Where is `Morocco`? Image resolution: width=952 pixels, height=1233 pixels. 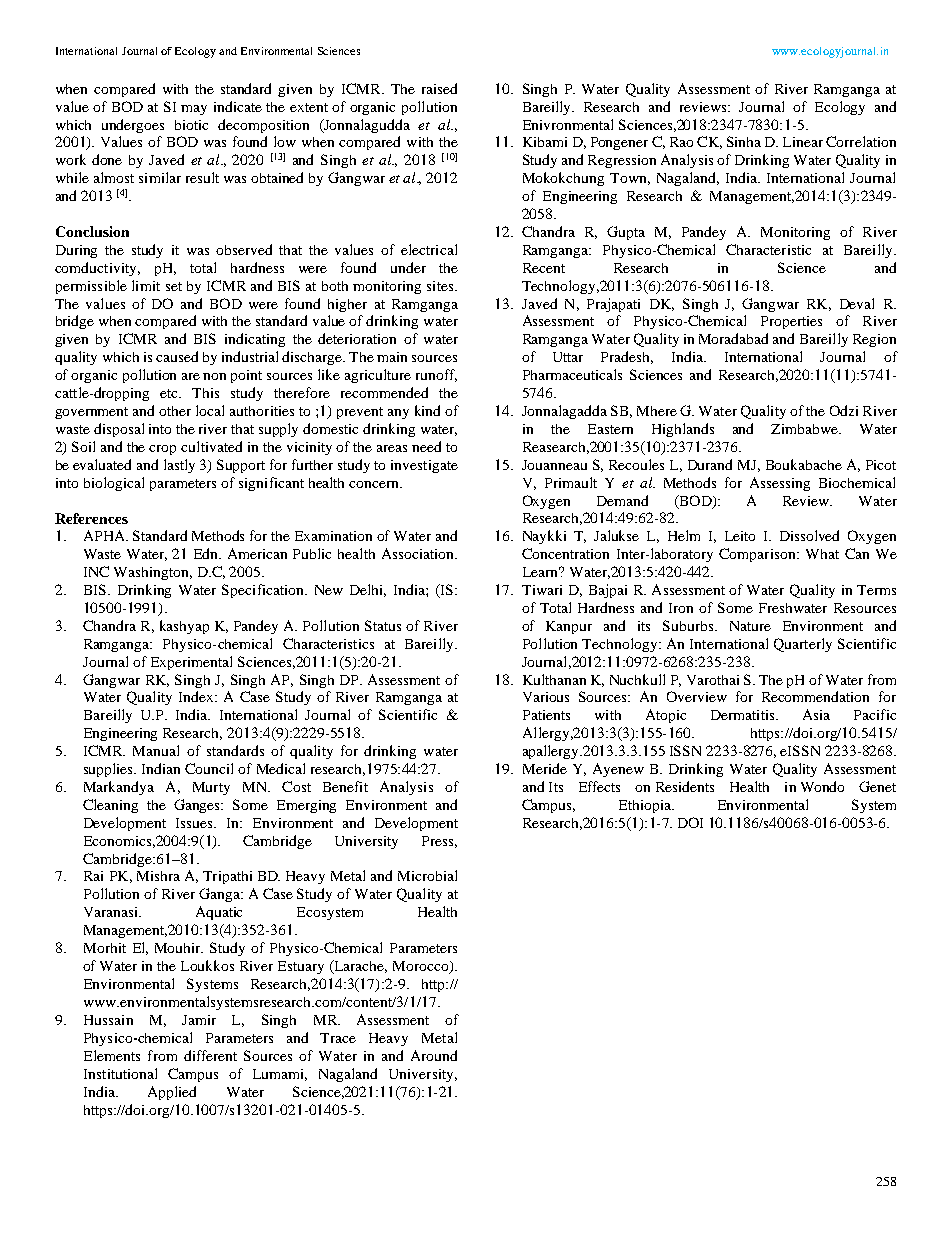
Morocco is located at coordinates (422, 967).
